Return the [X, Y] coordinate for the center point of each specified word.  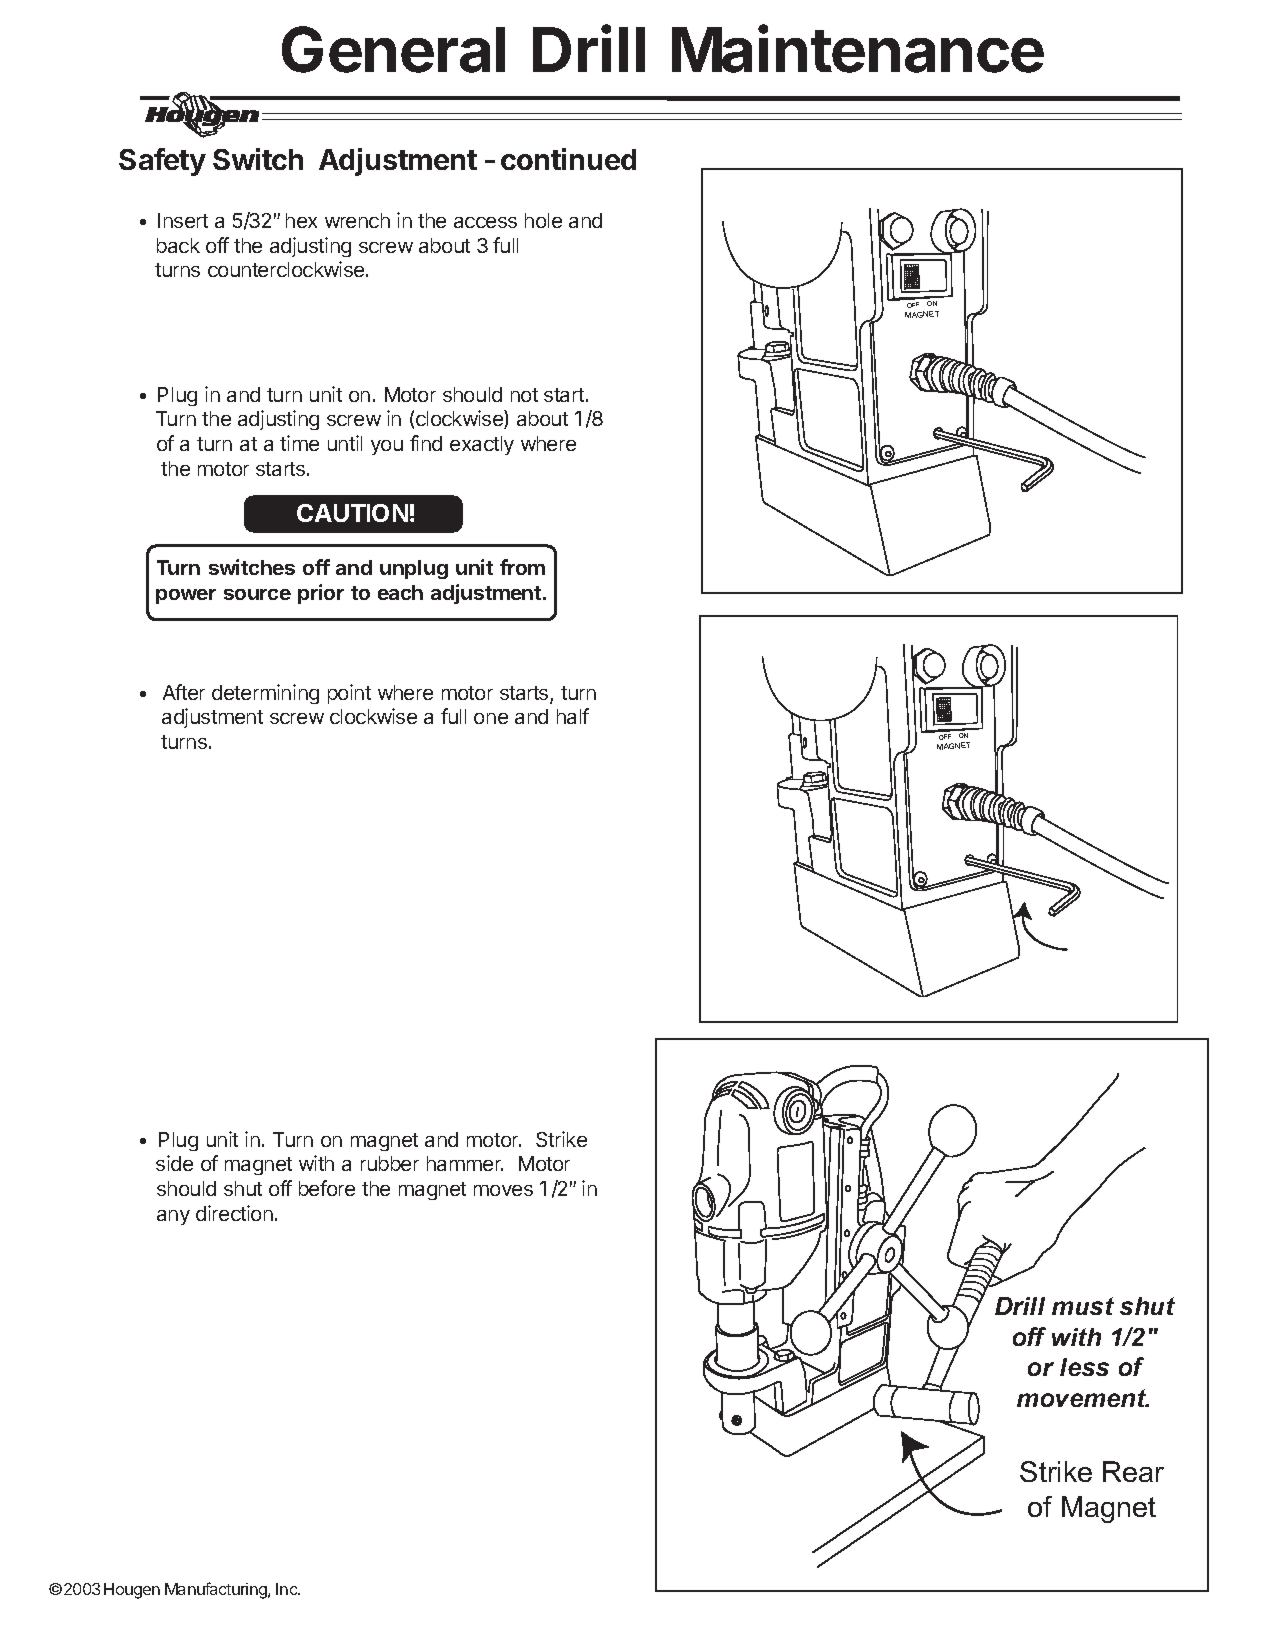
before [327, 1188]
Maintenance [858, 49]
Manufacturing [217, 1590]
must [1083, 1306]
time [299, 443]
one [491, 718]
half [573, 716]
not [524, 395]
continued [568, 159]
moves [503, 1190]
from [522, 567]
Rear [1133, 1471]
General [393, 49]
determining [265, 694]
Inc [288, 1589]
